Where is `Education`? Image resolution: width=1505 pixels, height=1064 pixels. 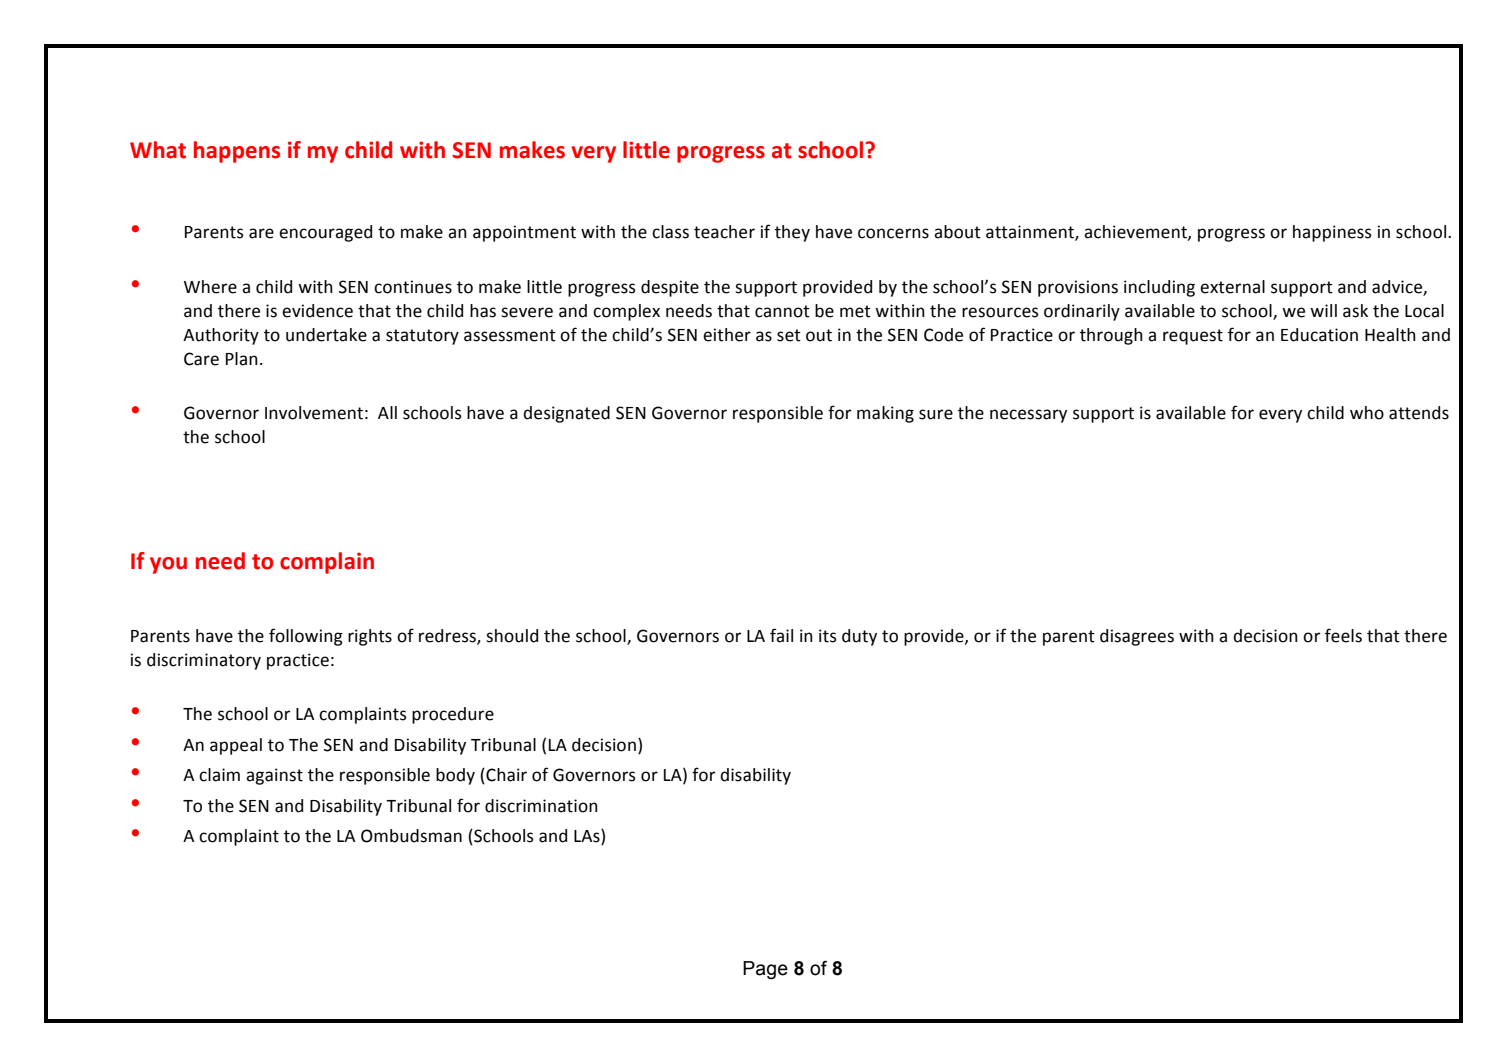
Education is located at coordinates (1319, 335).
